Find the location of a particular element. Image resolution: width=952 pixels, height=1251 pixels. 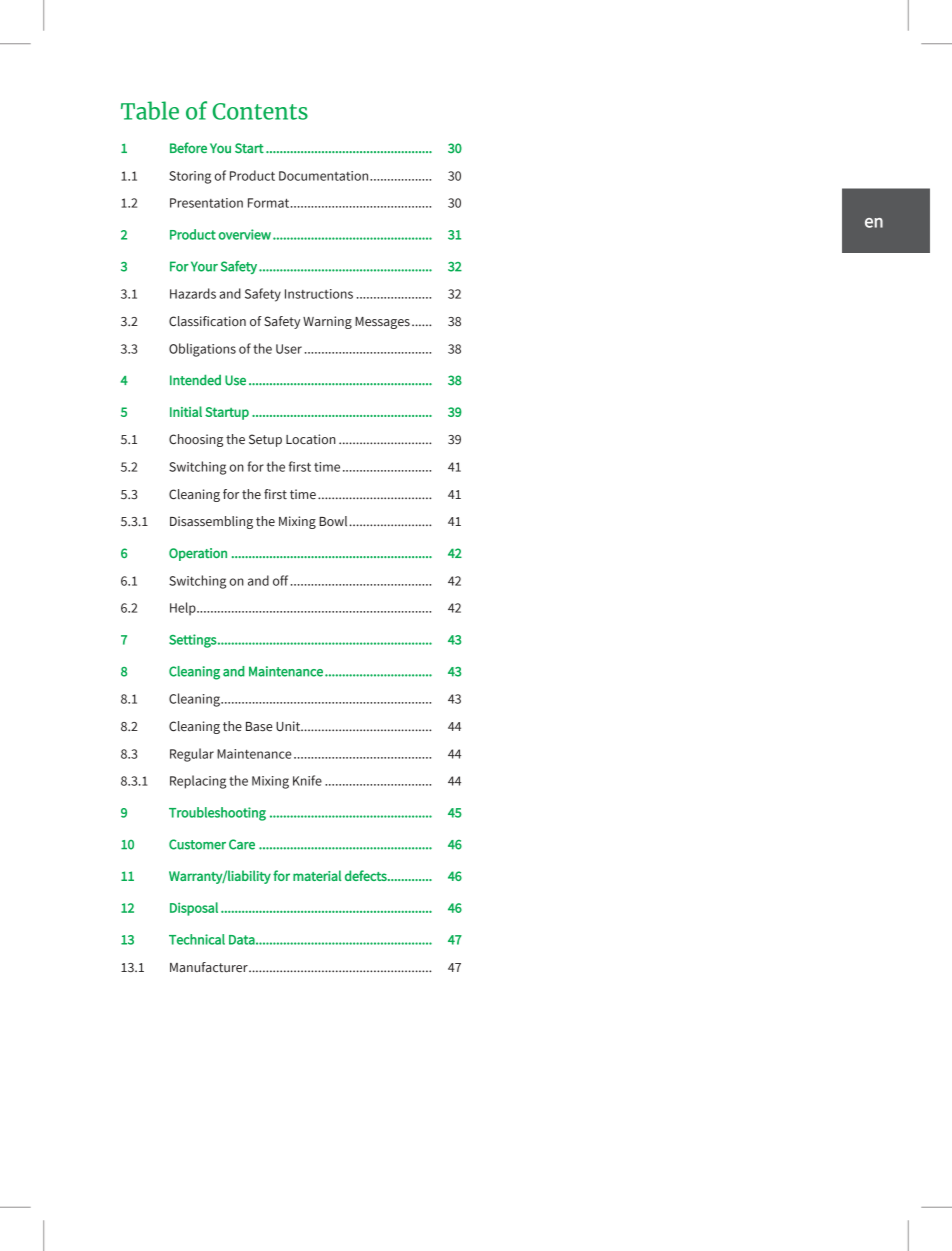

Contents is located at coordinates (260, 111).
